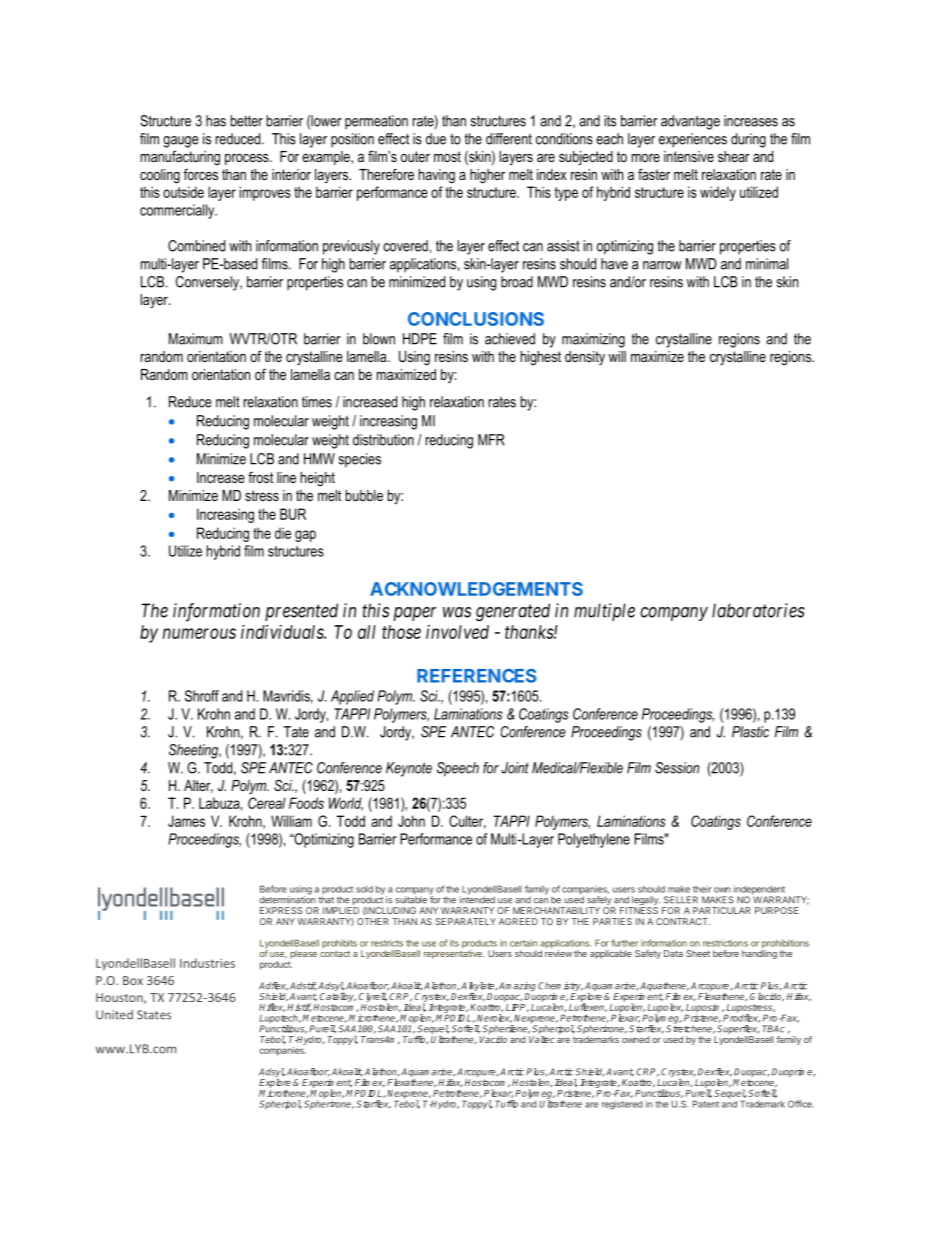  What do you see at coordinates (199, 633) in the image?
I see `numerous` at bounding box center [199, 633].
